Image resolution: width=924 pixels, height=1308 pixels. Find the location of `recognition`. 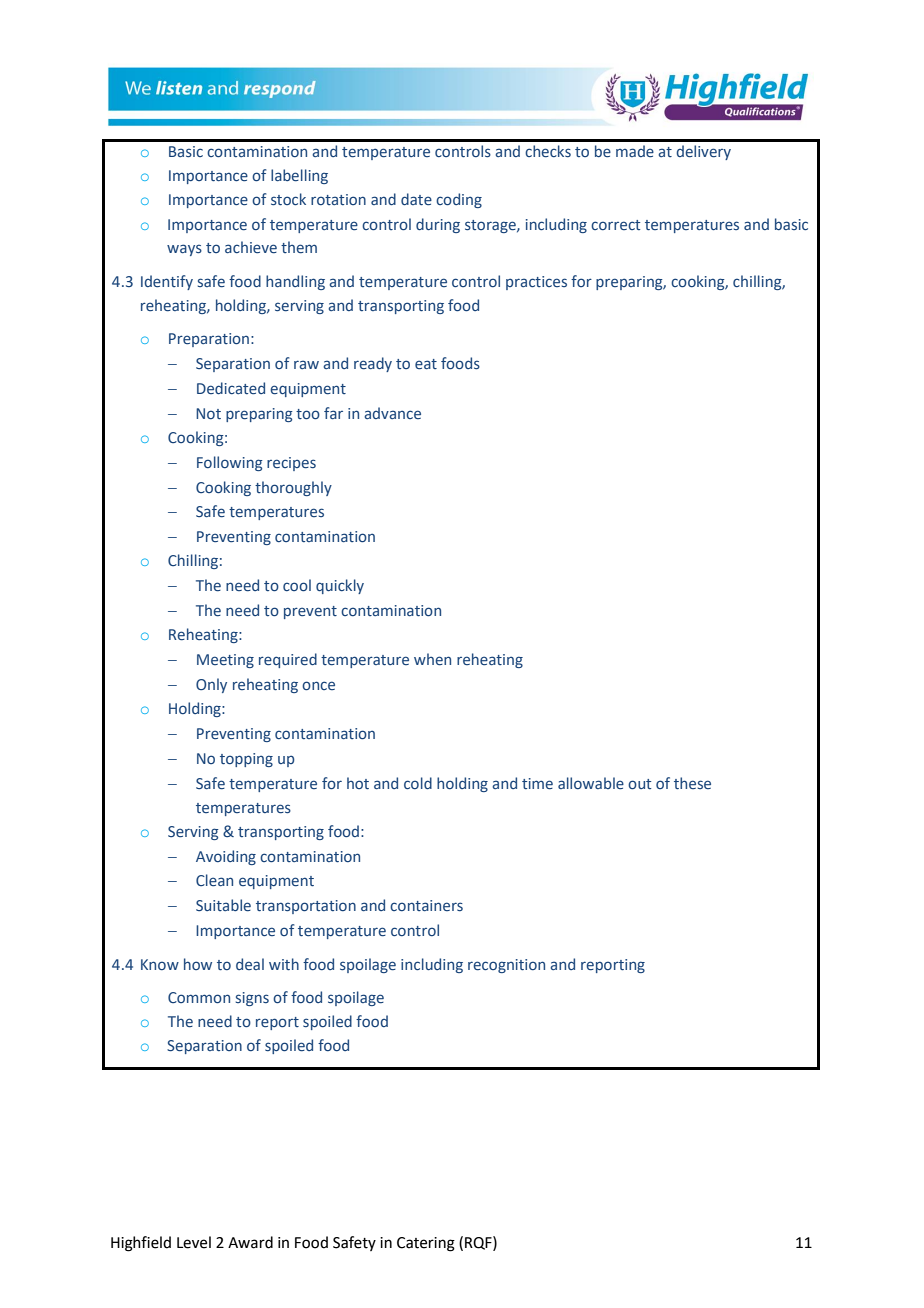

recognition is located at coordinates (506, 966).
